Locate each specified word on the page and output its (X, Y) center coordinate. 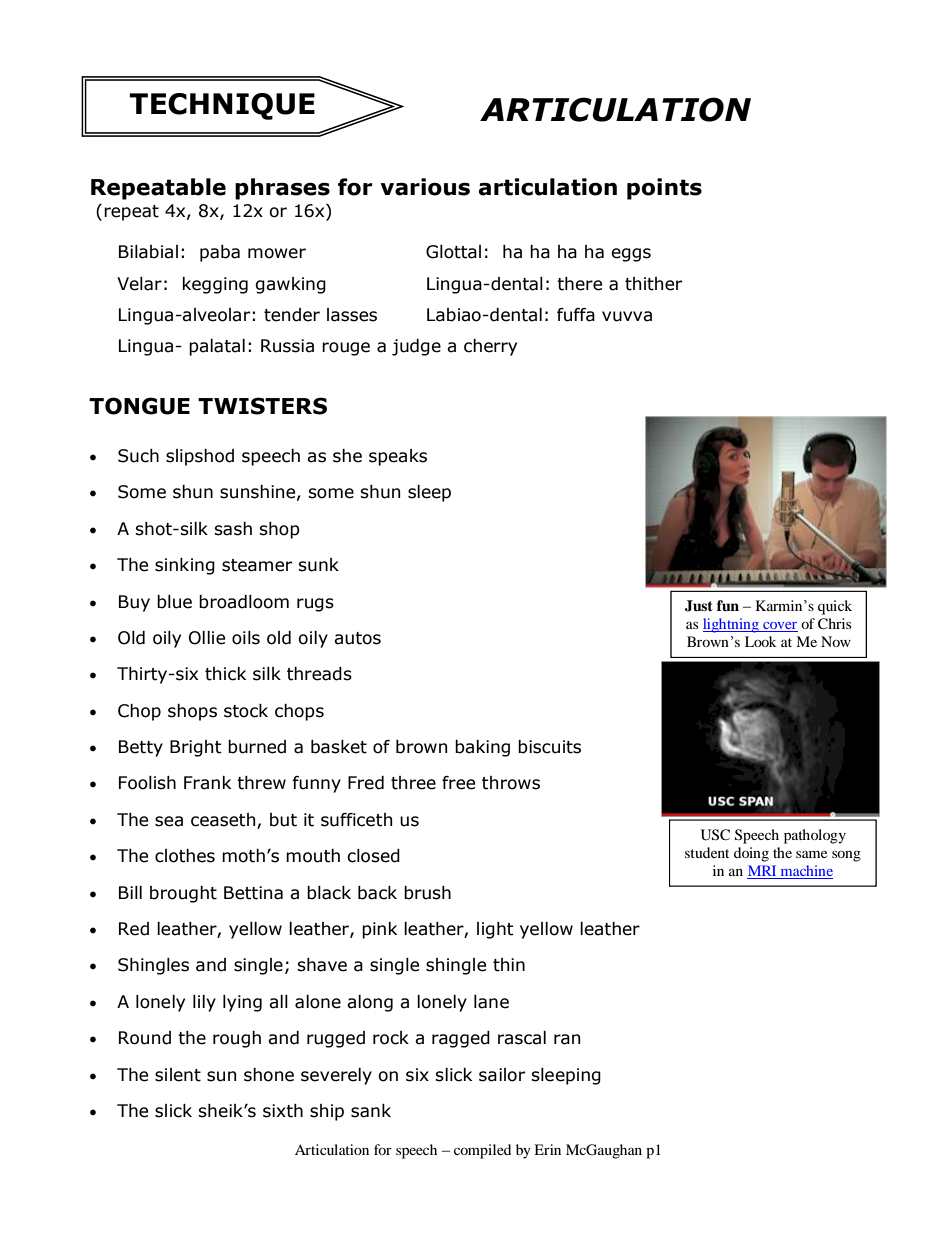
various (425, 187)
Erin (547, 1149)
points (664, 189)
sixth (283, 1111)
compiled (482, 1151)
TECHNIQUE (222, 106)
